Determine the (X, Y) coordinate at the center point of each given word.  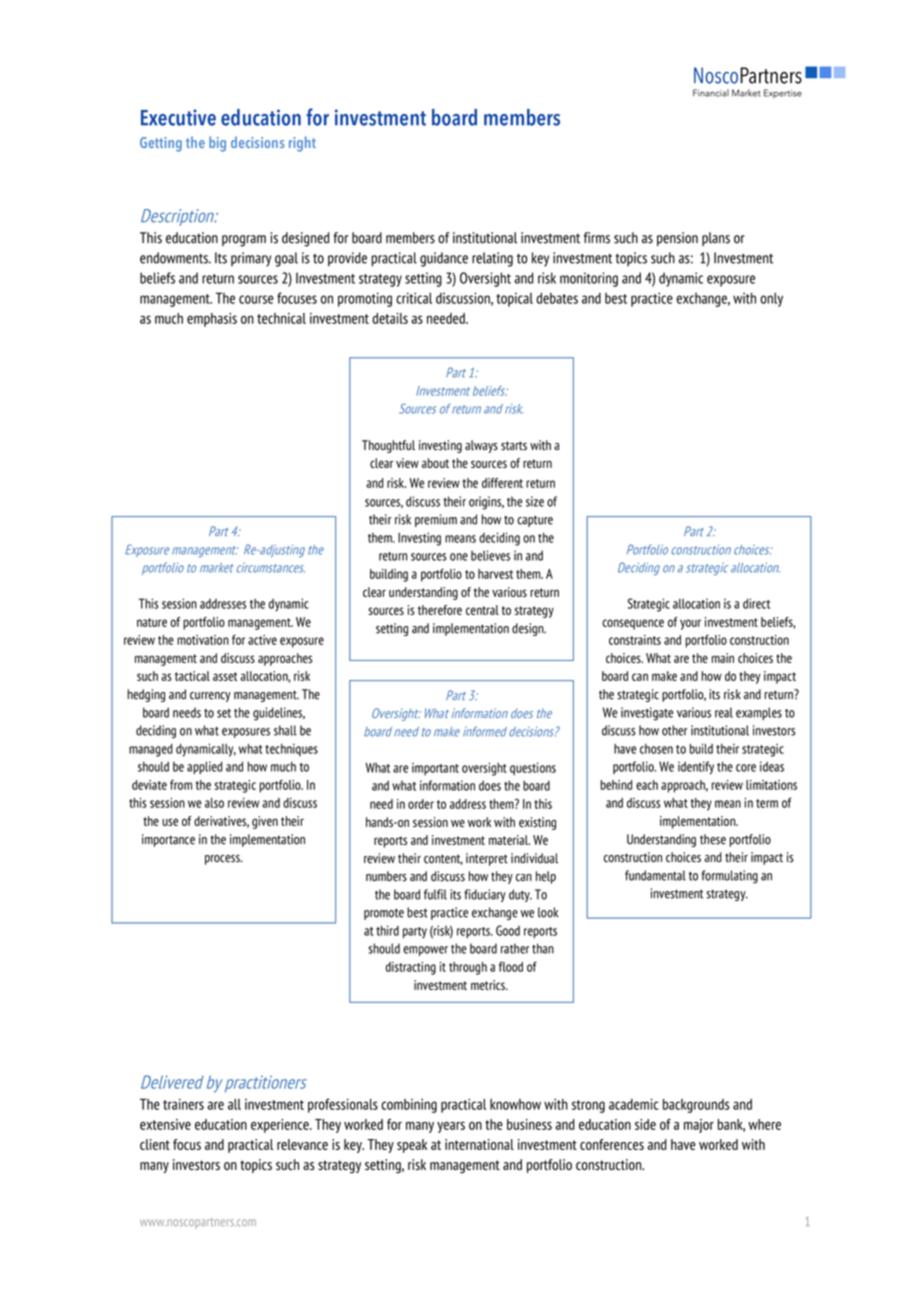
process (223, 860)
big (217, 144)
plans (716, 239)
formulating (729, 877)
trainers (183, 1104)
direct (756, 603)
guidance (444, 259)
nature (152, 622)
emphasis (212, 320)
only (771, 300)
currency (210, 697)
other (674, 730)
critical (414, 298)
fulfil (435, 894)
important (435, 769)
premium (436, 520)
